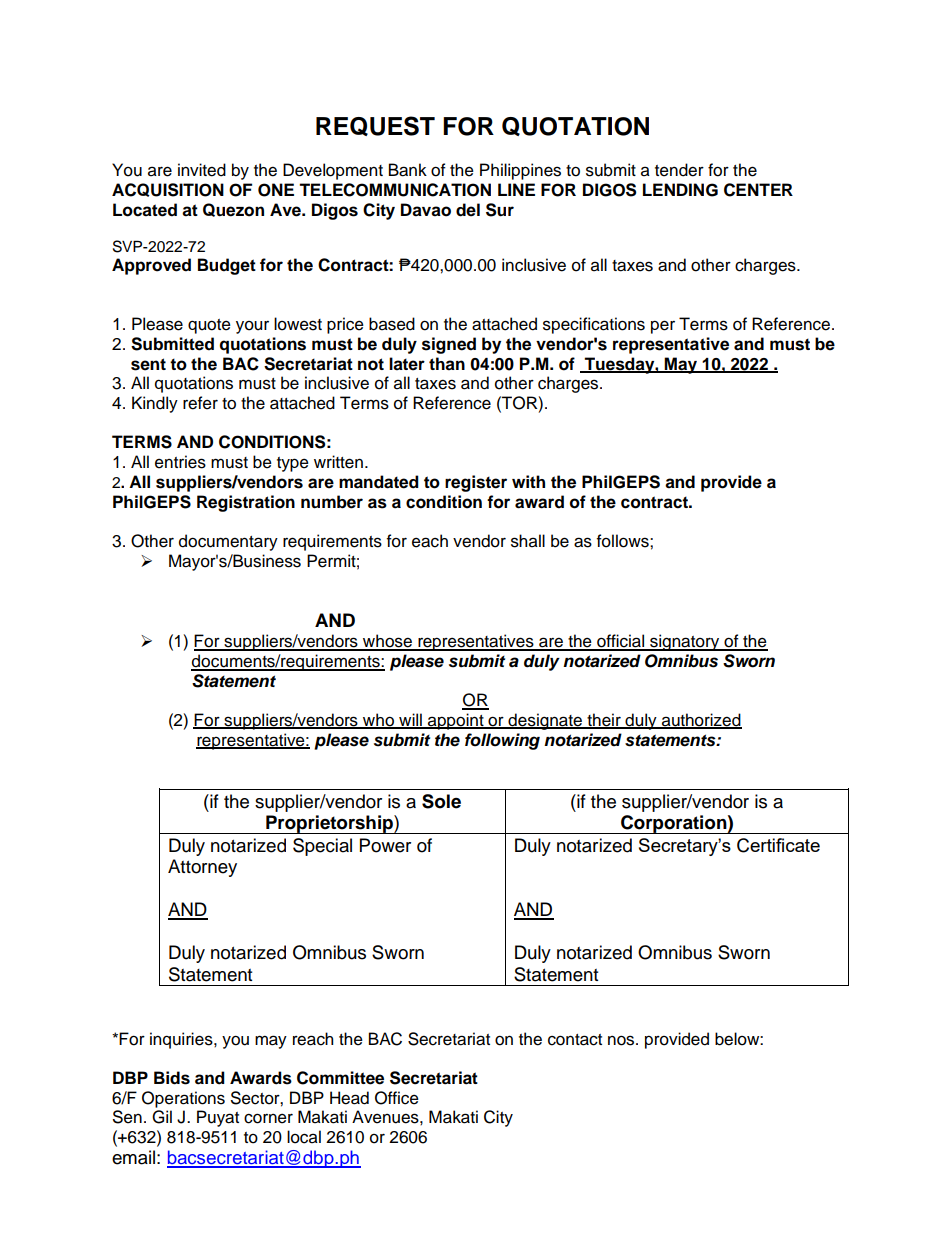 The width and height of the document is (952, 1233). Describe the element at coordinates (397, 1098) in the document. I see `Office` at that location.
